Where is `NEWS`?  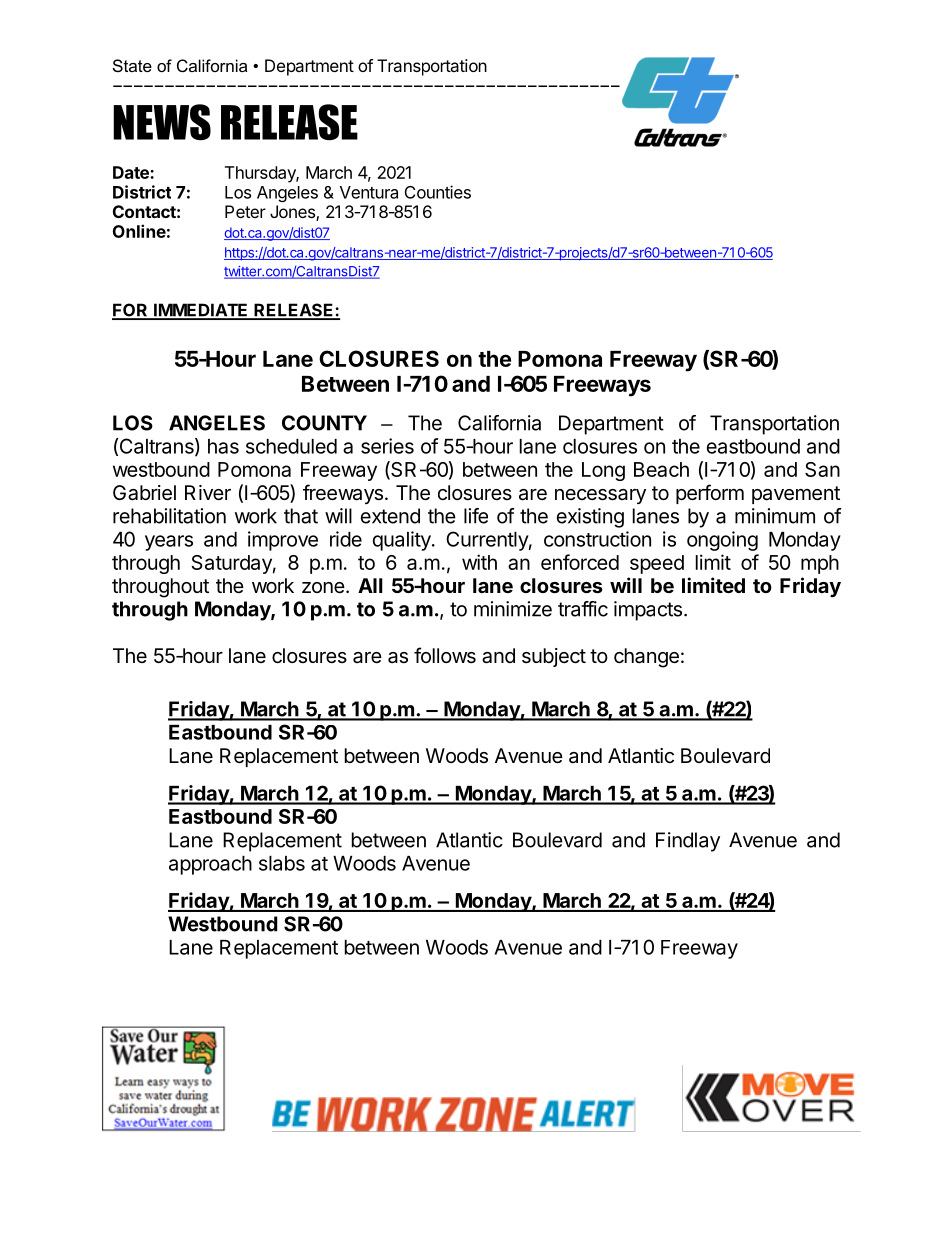
NEWS is located at coordinates (162, 122).
